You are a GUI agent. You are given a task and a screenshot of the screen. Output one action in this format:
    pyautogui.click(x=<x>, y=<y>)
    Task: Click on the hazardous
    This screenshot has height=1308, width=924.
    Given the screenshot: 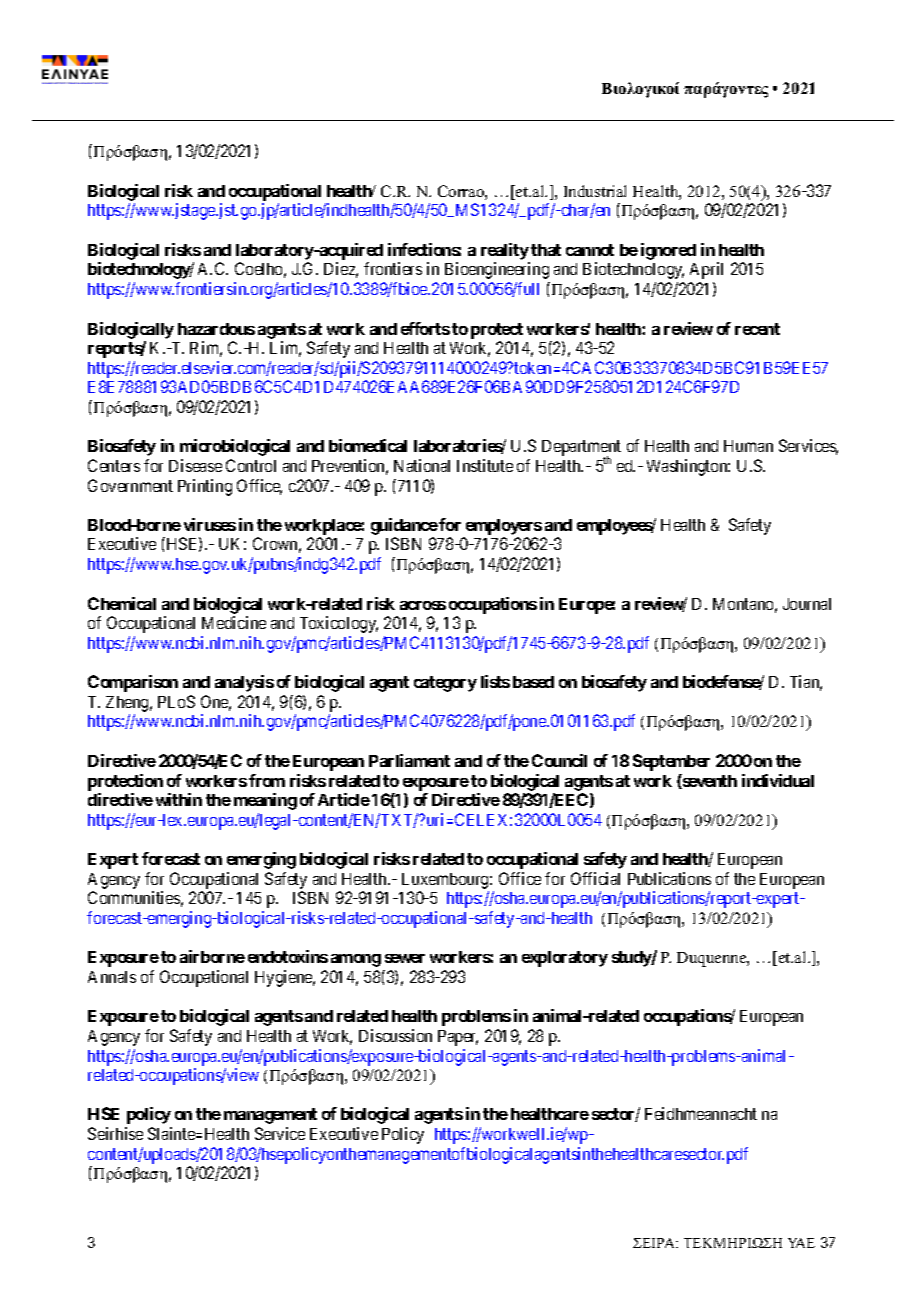 What is the action you would take?
    pyautogui.click(x=216, y=329)
